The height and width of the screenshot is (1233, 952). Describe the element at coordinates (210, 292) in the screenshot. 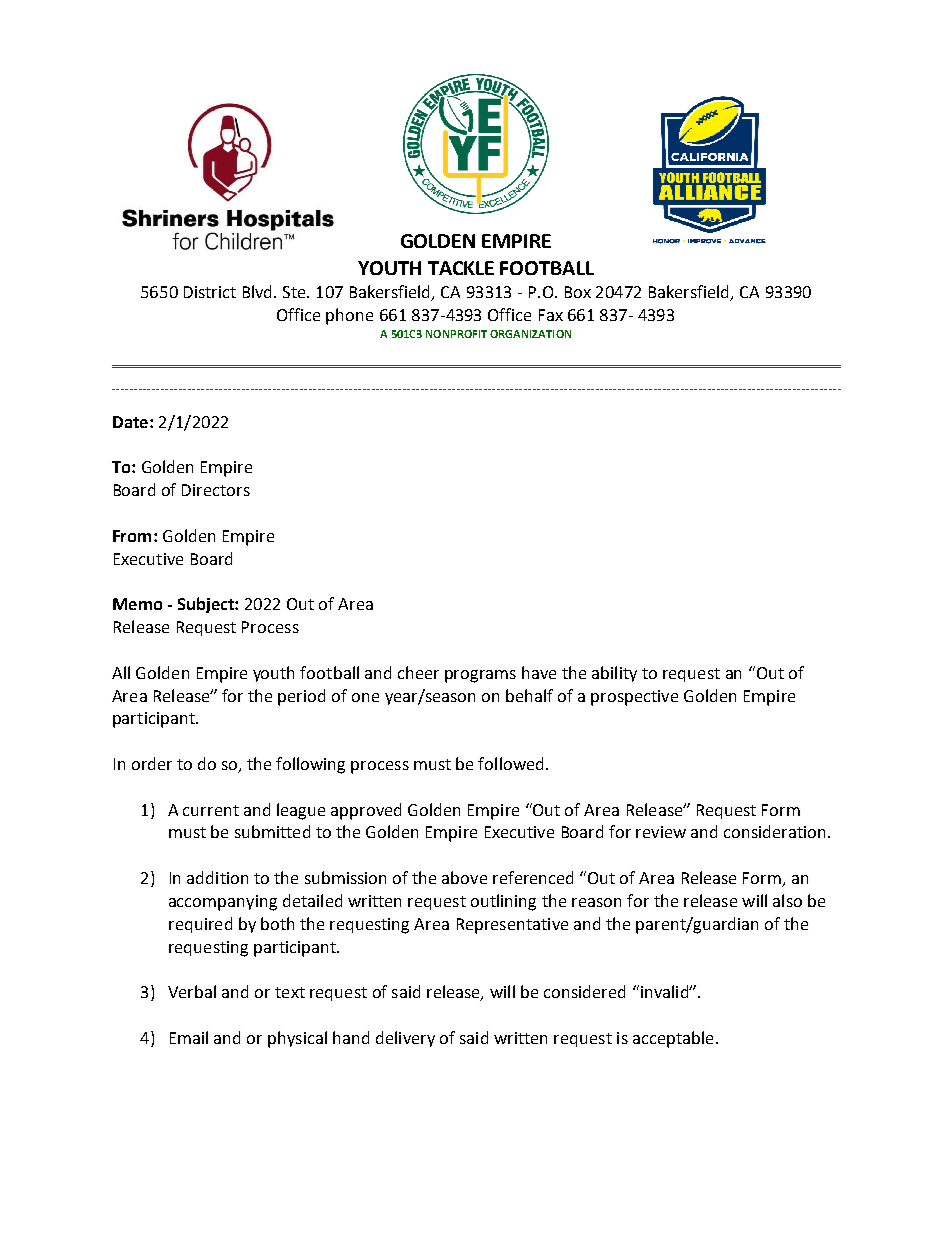

I see `District` at that location.
